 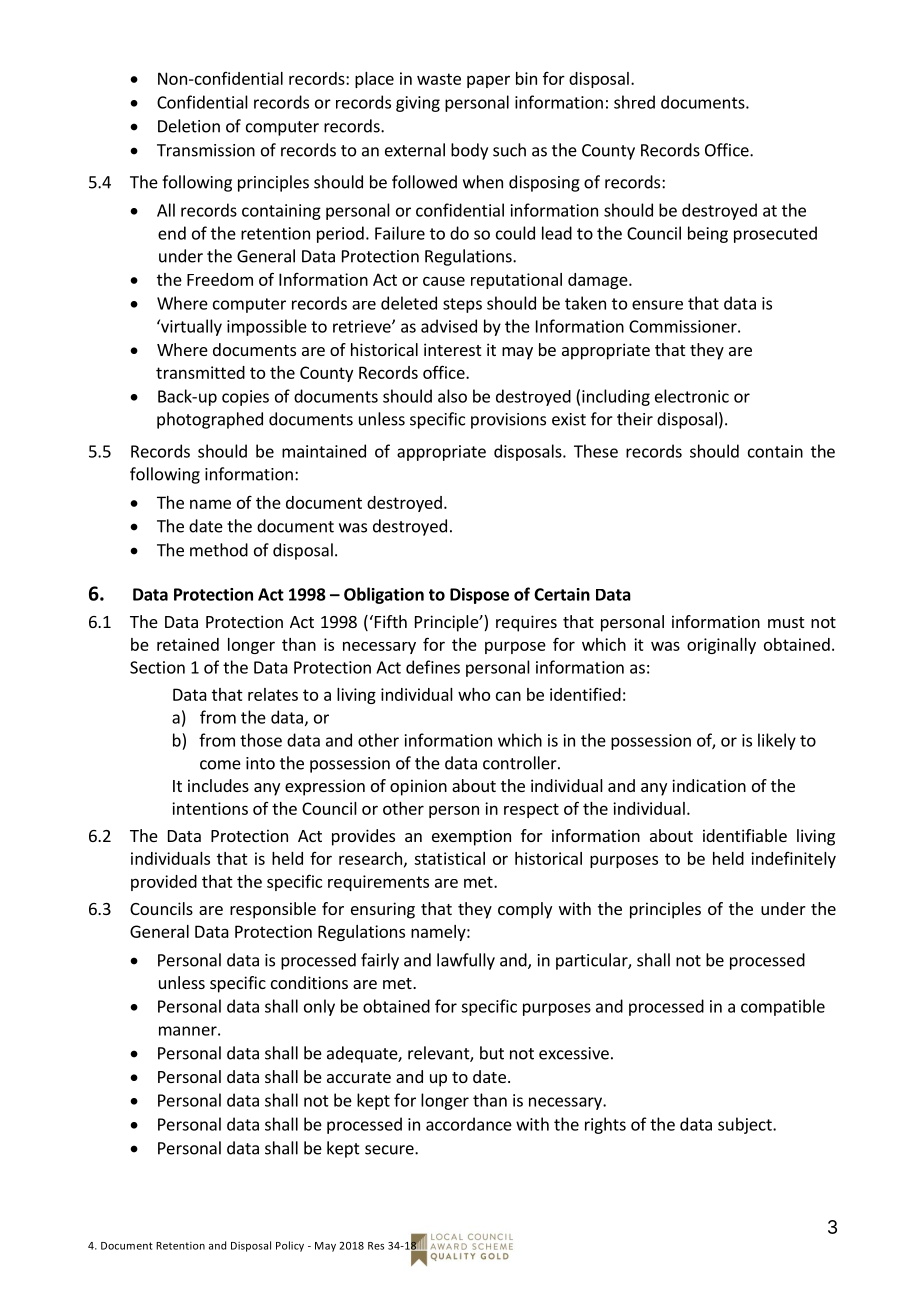 What do you see at coordinates (290, 1246) in the page?
I see `Policy` at bounding box center [290, 1246].
